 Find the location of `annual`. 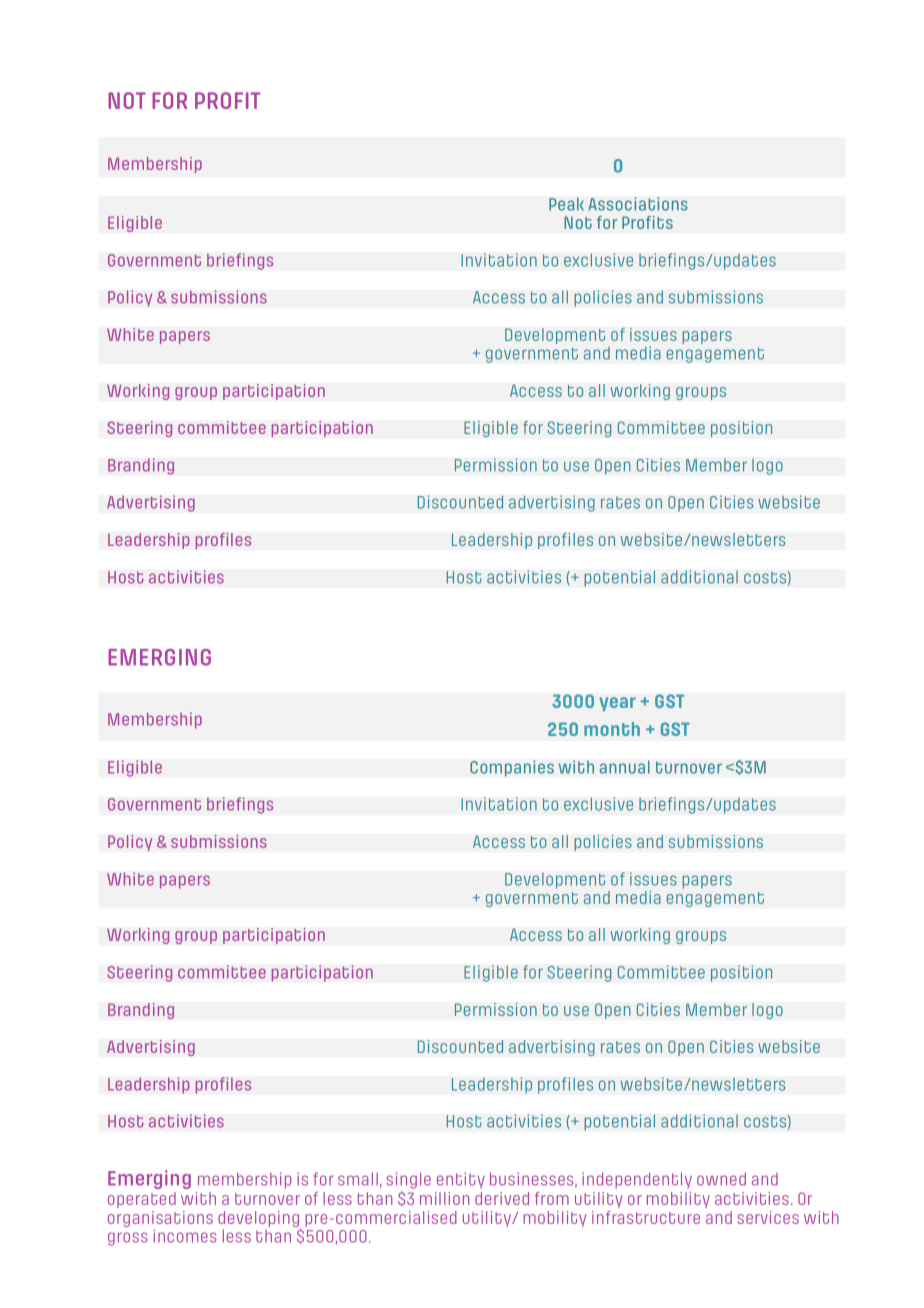

annual is located at coordinates (624, 767).
